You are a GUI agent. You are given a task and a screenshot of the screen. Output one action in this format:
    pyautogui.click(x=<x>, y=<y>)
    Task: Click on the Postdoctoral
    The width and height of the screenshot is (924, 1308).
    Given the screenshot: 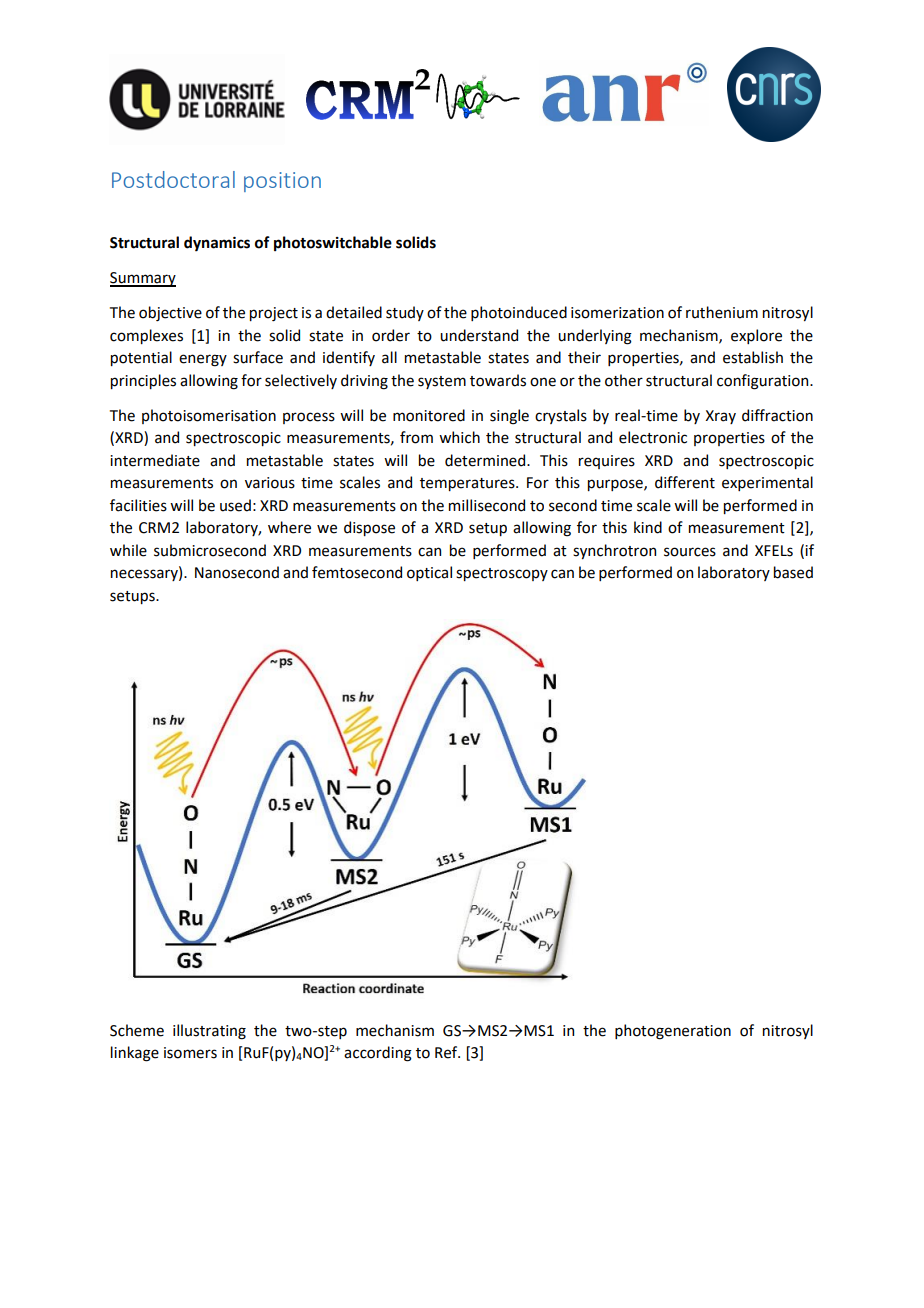 What is the action you would take?
    pyautogui.click(x=173, y=179)
